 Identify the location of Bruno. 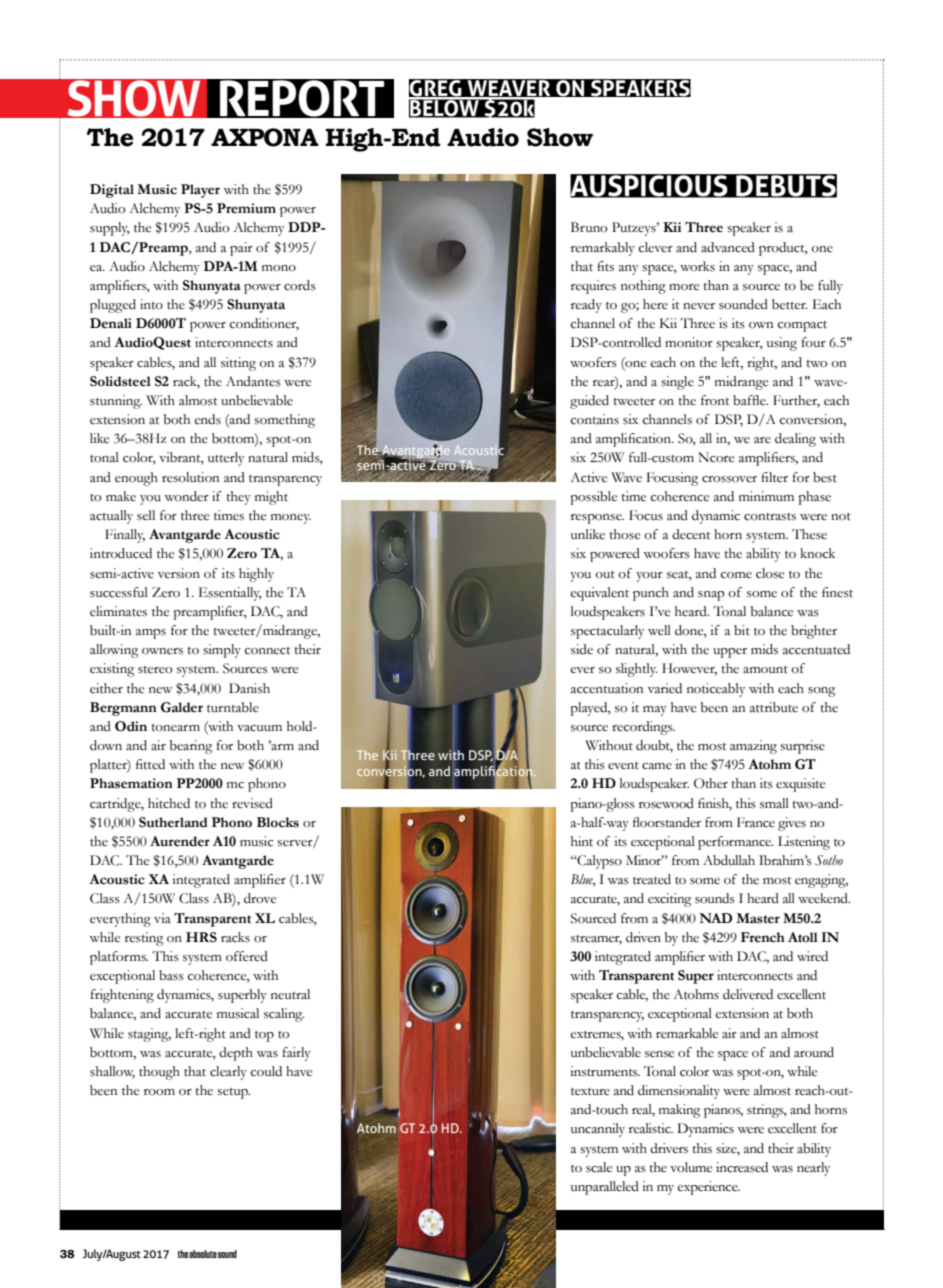
(589, 227).
